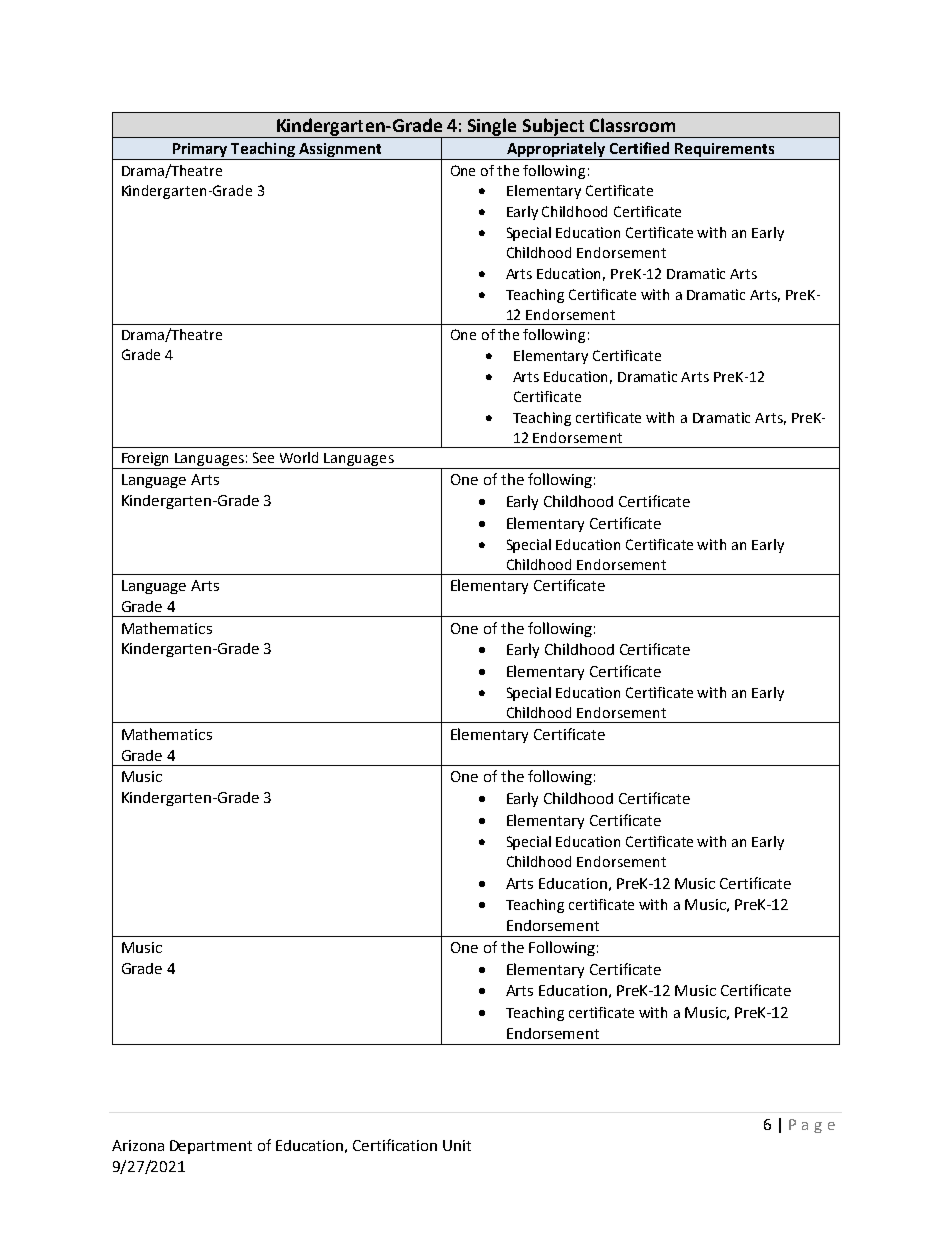 The image size is (952, 1233). What do you see at coordinates (812, 1126) in the screenshot?
I see `Page` at bounding box center [812, 1126].
